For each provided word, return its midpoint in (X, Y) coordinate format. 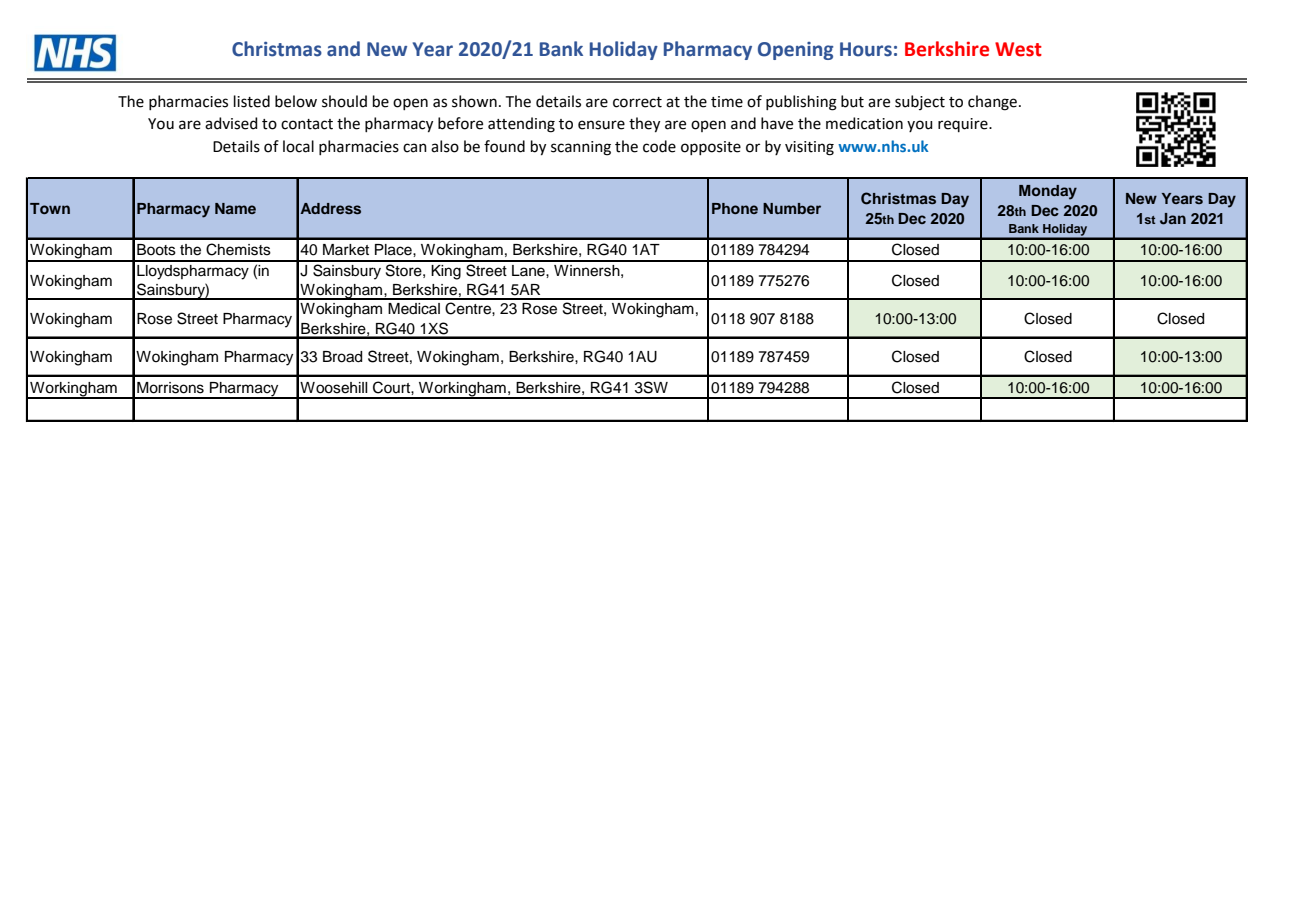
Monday (1048, 192)
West (1018, 49)
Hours (866, 49)
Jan (1173, 219)
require (964, 125)
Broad (342, 357)
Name (235, 208)
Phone (735, 208)
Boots (156, 250)
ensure (601, 125)
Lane (529, 271)
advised (231, 123)
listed (252, 101)
